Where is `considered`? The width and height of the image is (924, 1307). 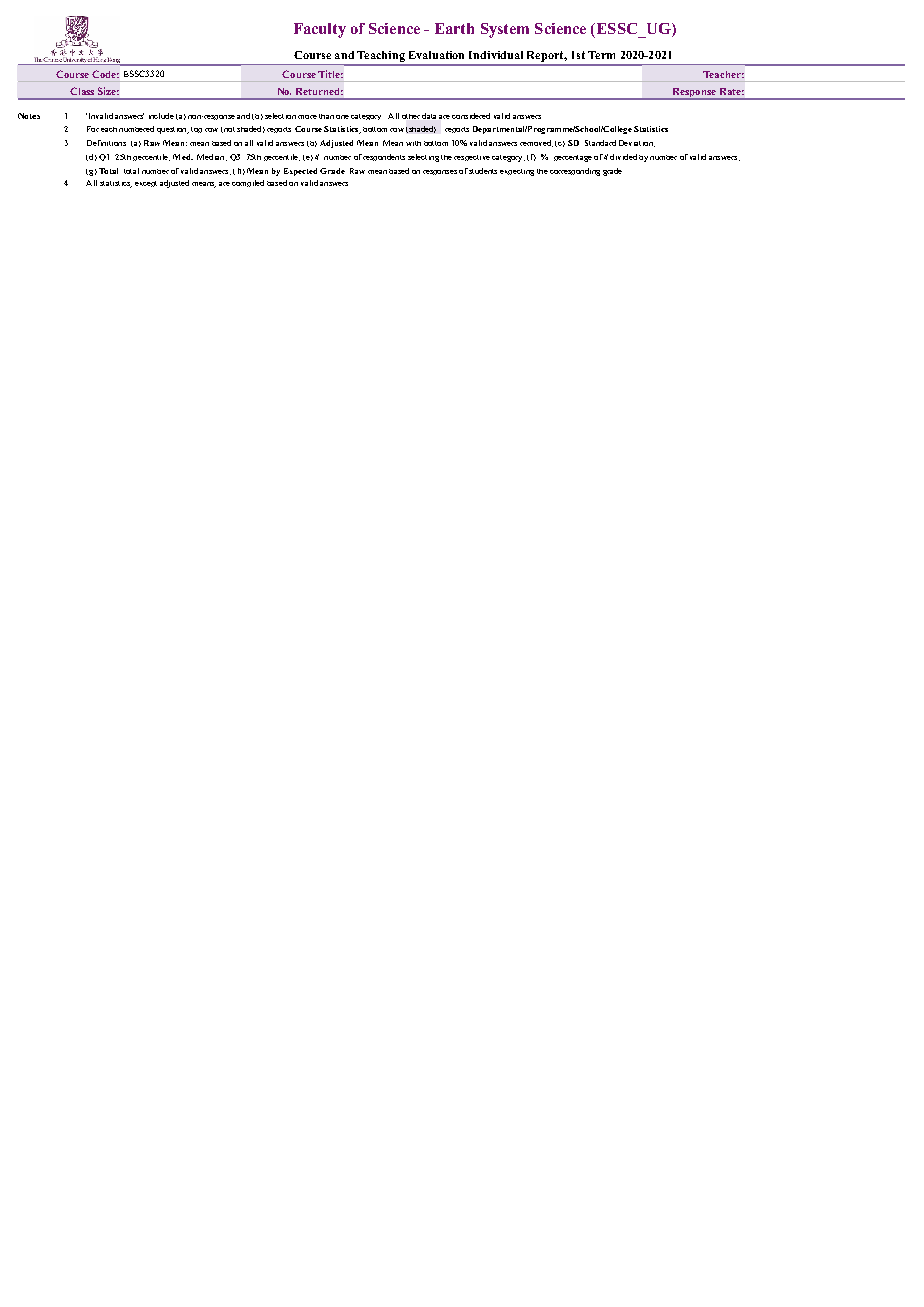 considered is located at coordinates (471, 116).
